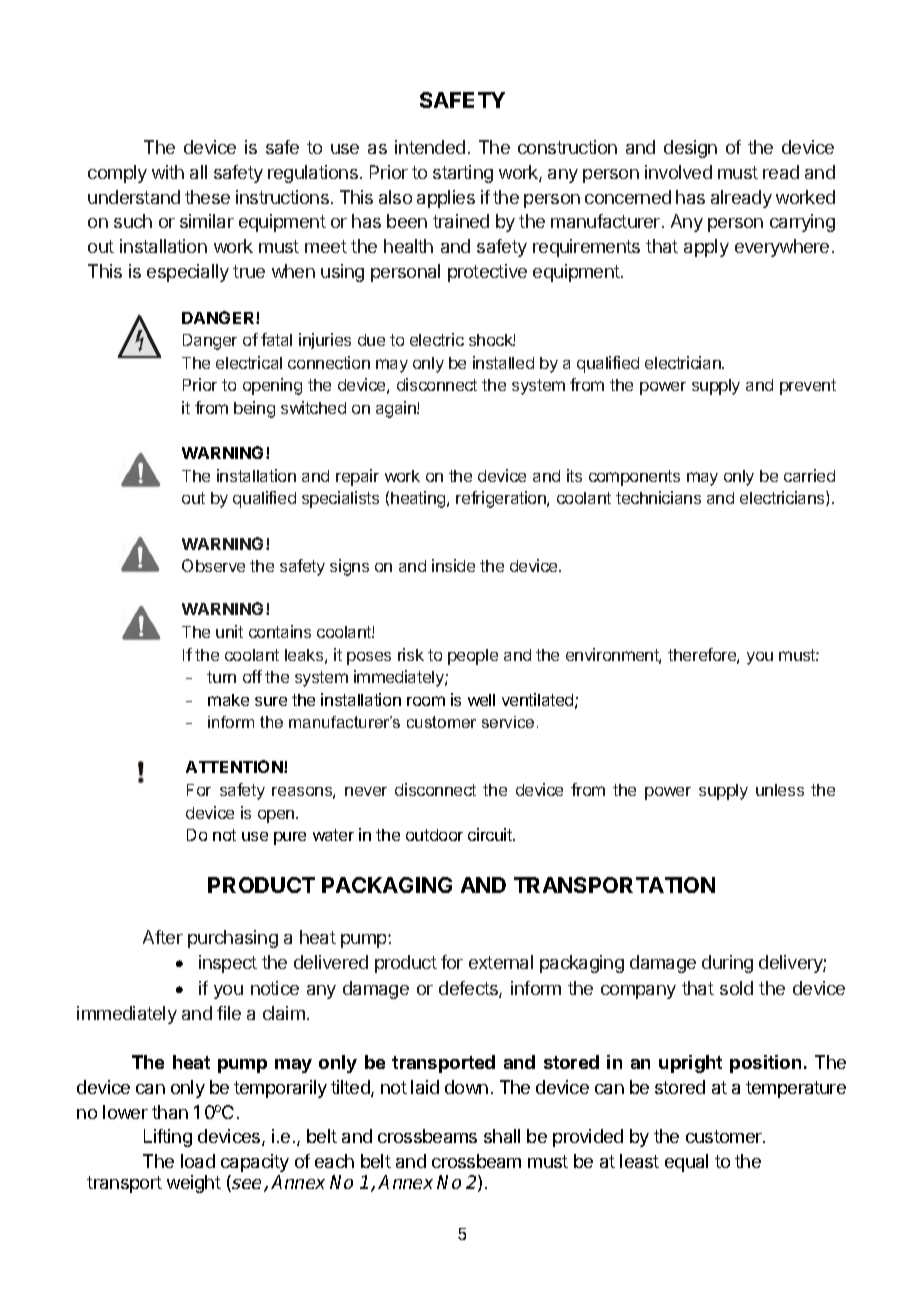 The image size is (924, 1308). Describe the element at coordinates (502, 1136) in the screenshot. I see `shall` at that location.
